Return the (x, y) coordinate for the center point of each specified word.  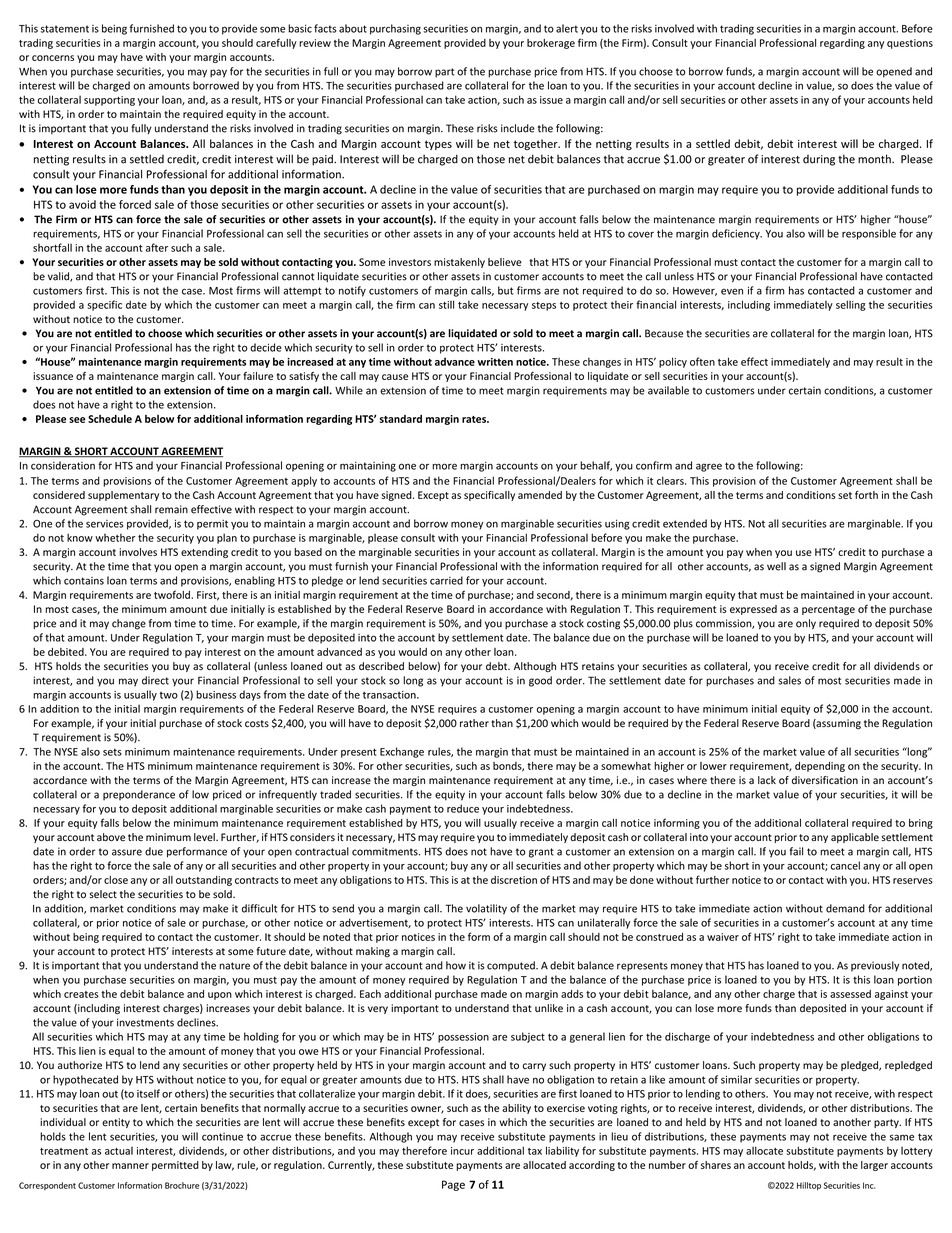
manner (130, 1166)
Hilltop (809, 1186)
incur (462, 1151)
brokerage (551, 44)
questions (910, 44)
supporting (109, 101)
